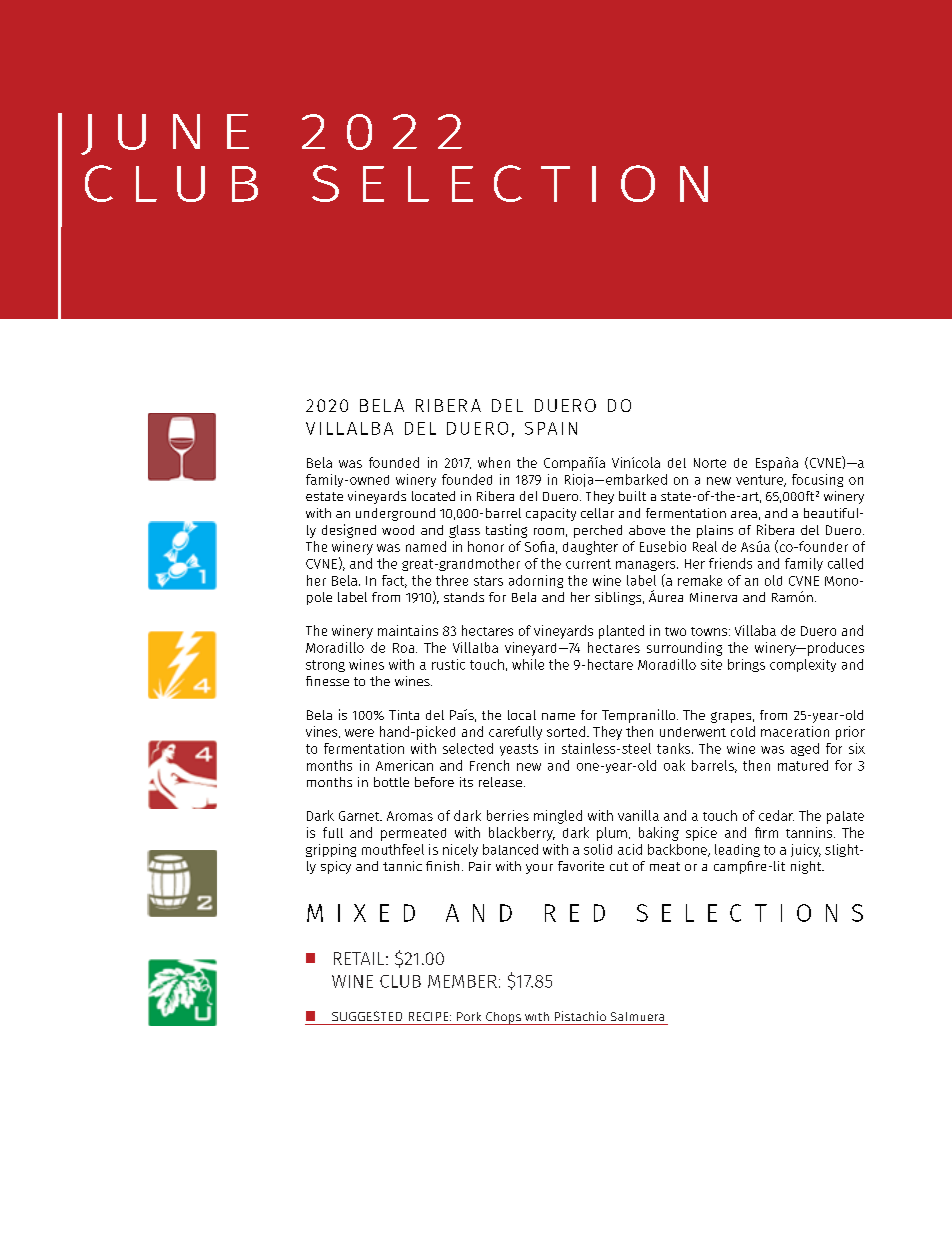 The image size is (952, 1233). I want to click on built, so click(632, 496).
